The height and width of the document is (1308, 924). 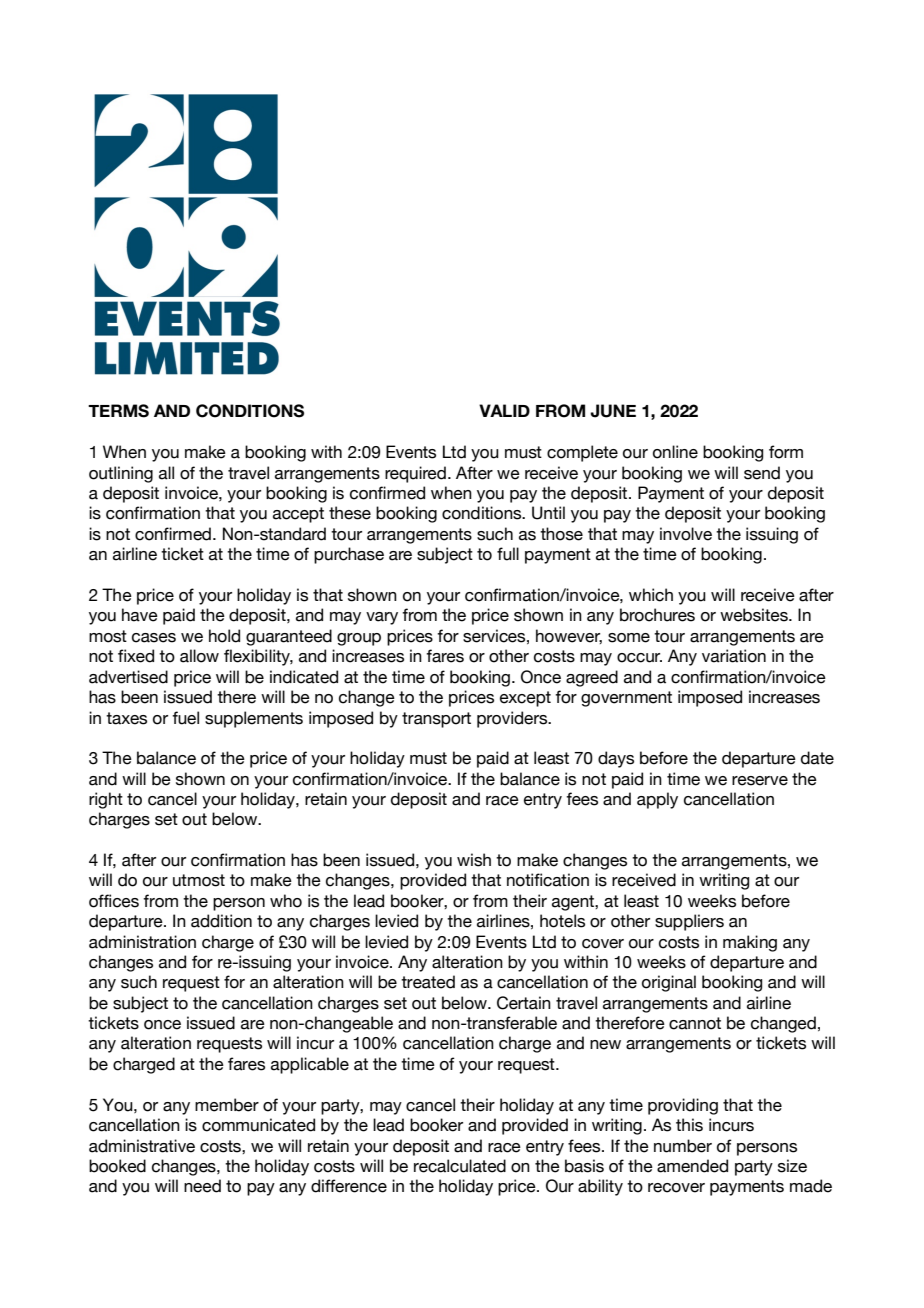 I want to click on suppliers, so click(x=689, y=922).
